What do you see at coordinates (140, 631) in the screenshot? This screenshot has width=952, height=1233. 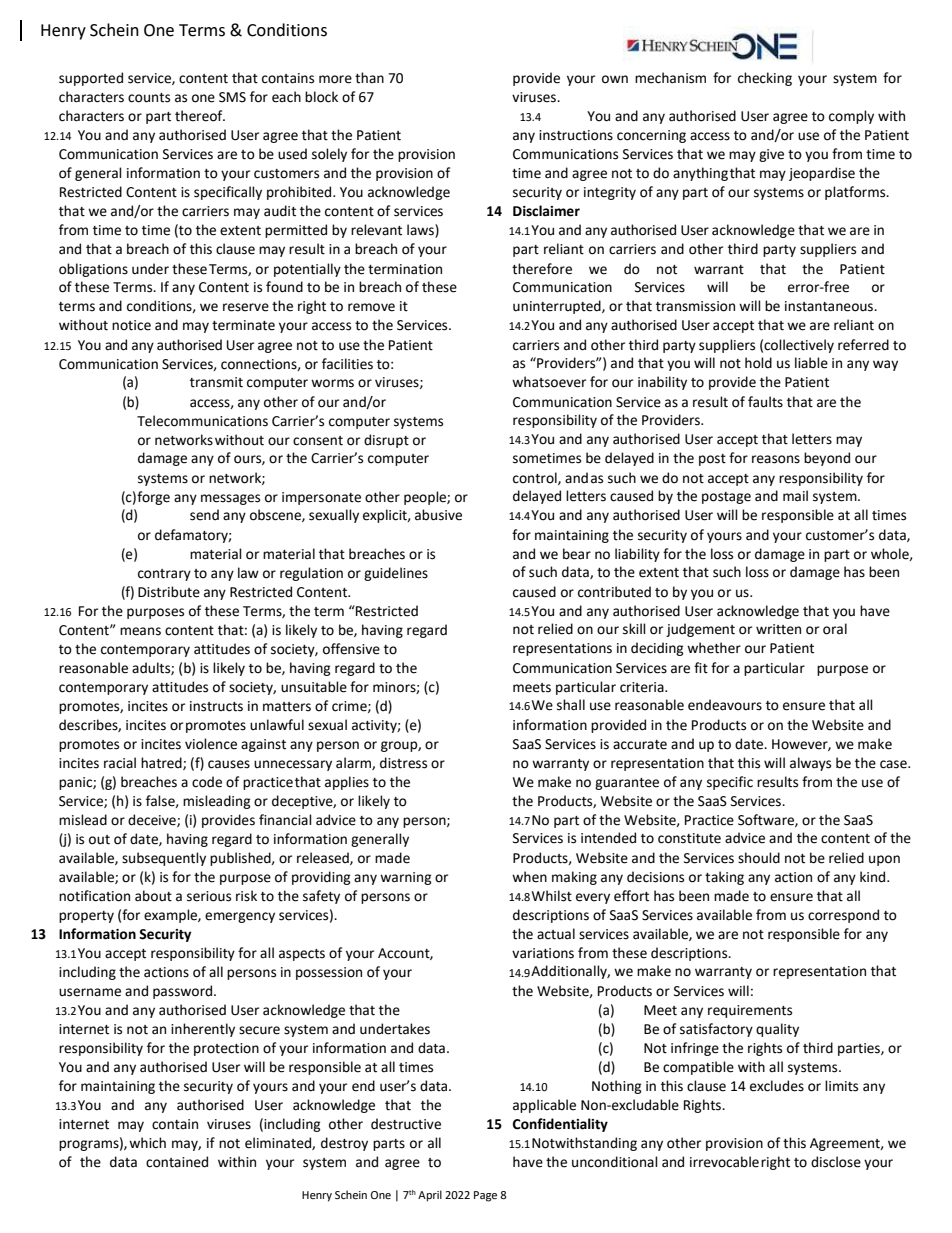 I see `means` at bounding box center [140, 631].
